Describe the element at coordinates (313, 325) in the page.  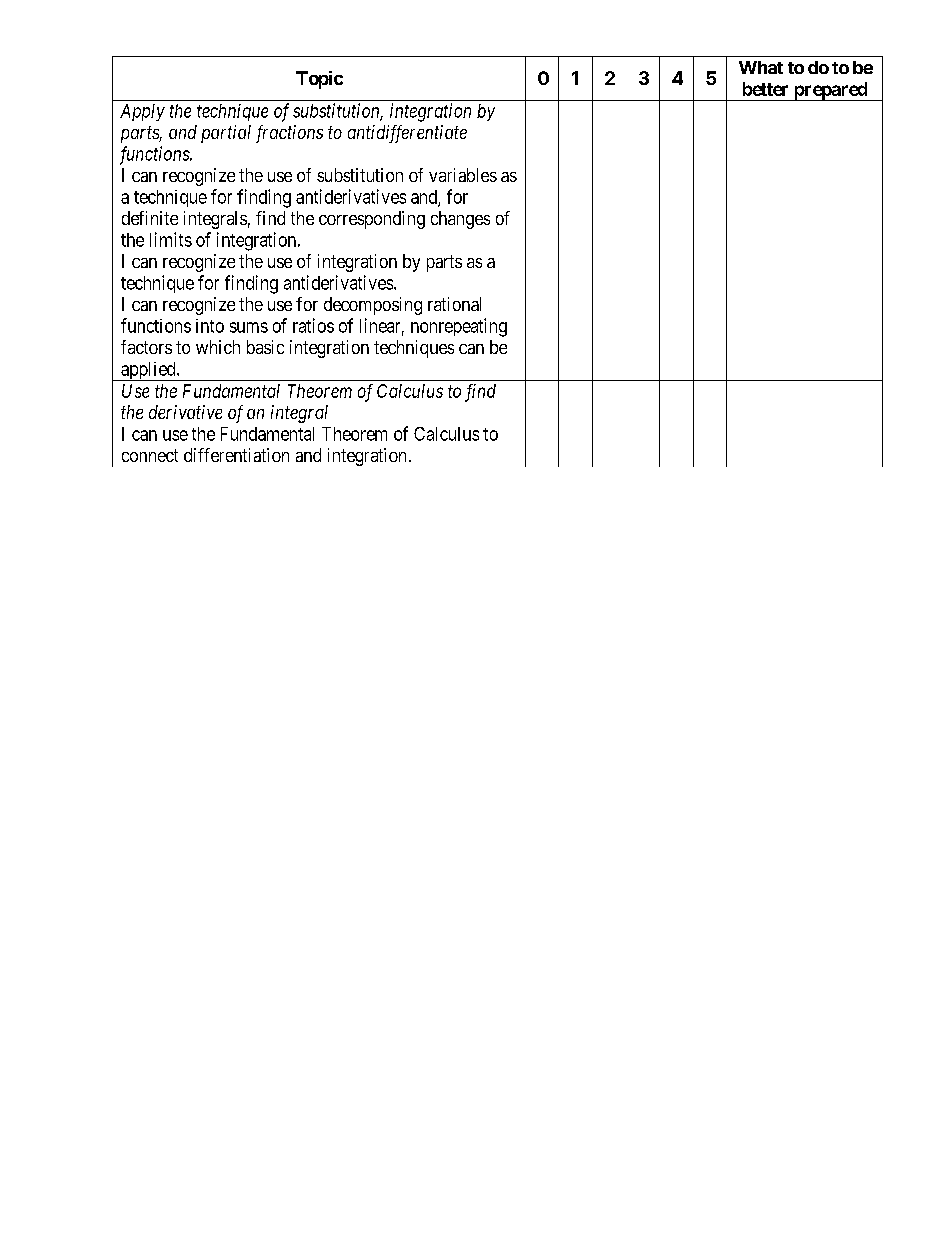
I see `ratios` at that location.
